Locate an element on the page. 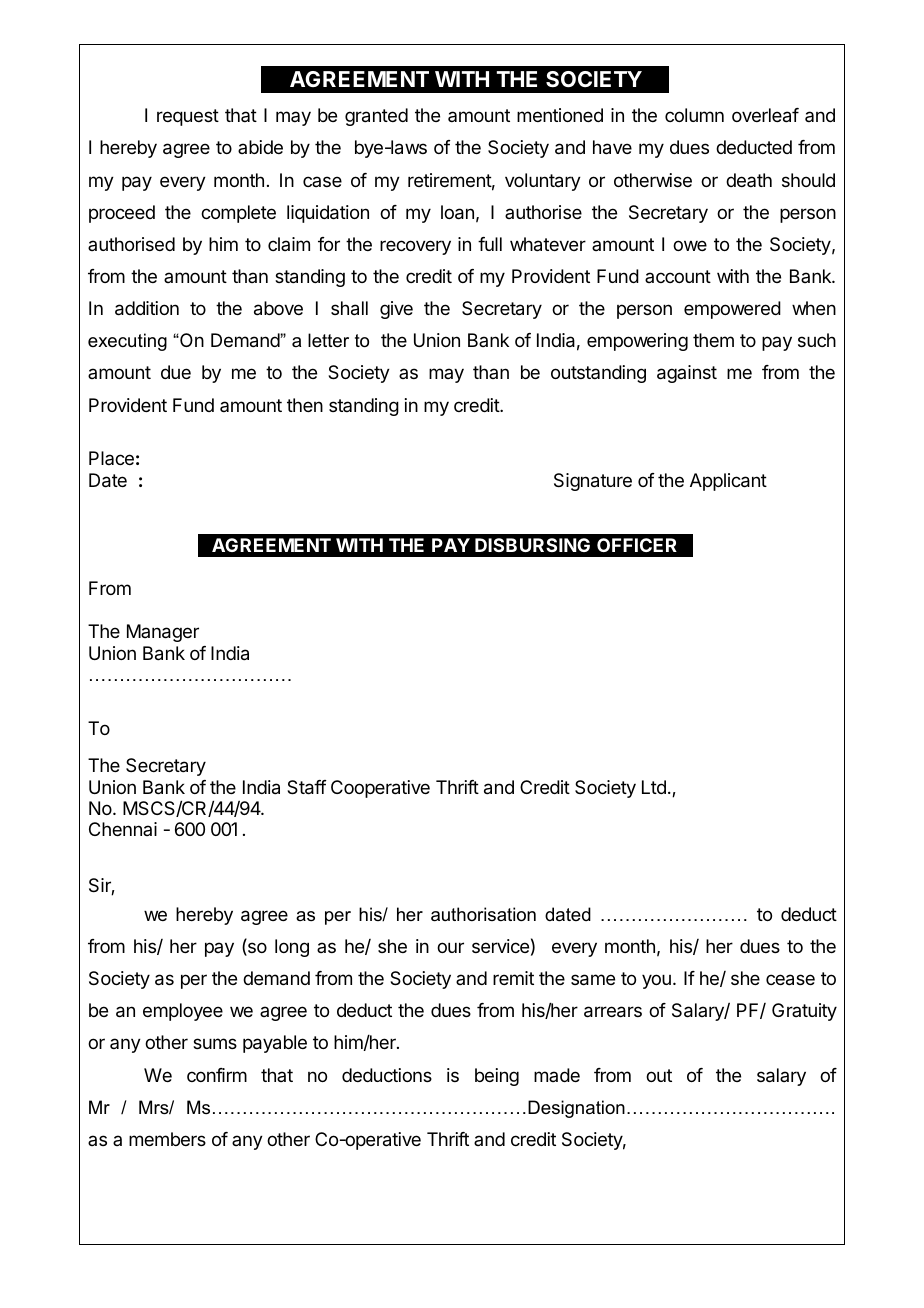 Image resolution: width=924 pixels, height=1308 pixels. death is located at coordinates (749, 180).
